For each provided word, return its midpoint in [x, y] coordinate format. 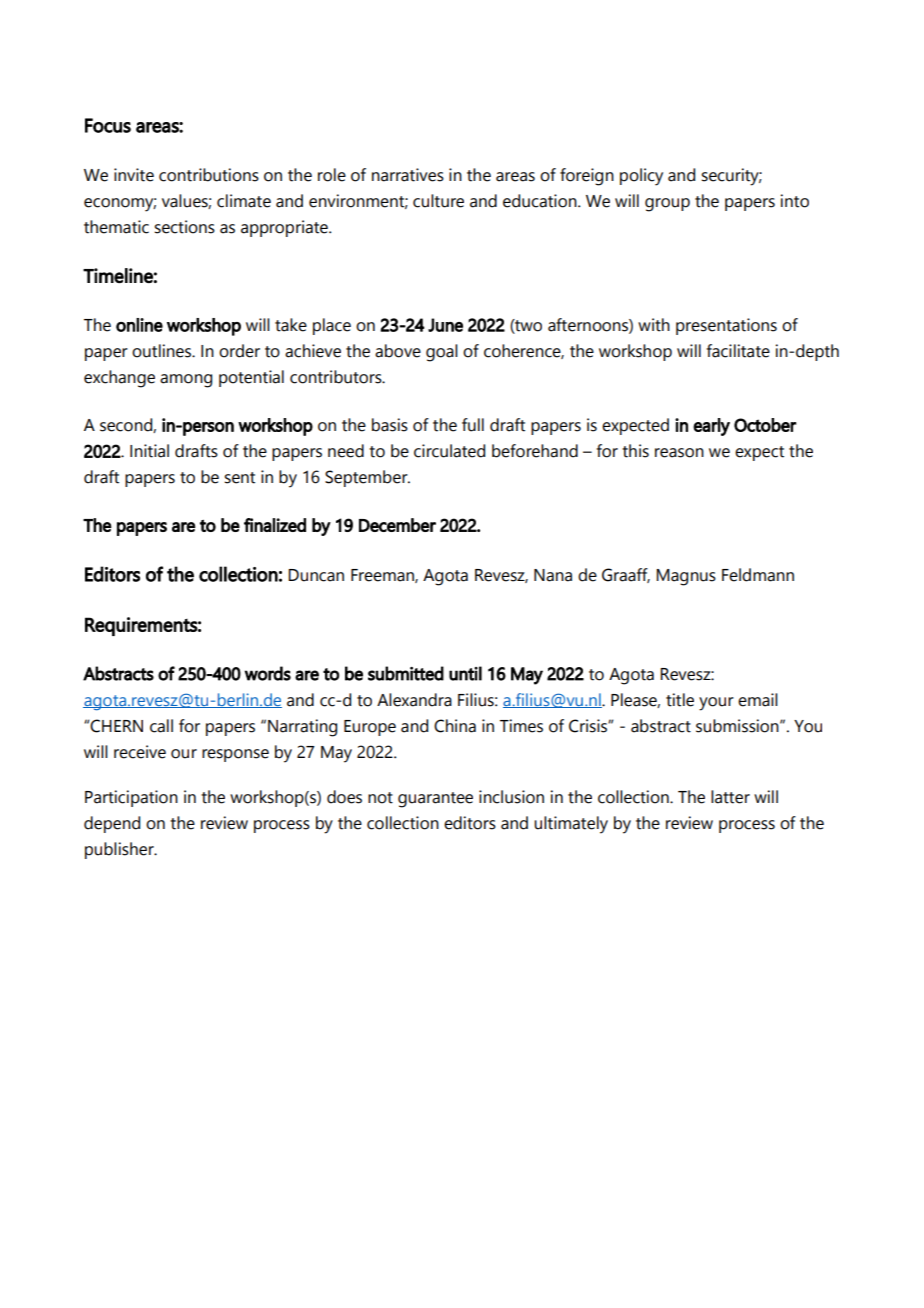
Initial [149, 451]
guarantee [435, 800]
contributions [209, 175]
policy [641, 177]
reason [679, 453]
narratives [408, 175]
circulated [449, 451]
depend [112, 824]
